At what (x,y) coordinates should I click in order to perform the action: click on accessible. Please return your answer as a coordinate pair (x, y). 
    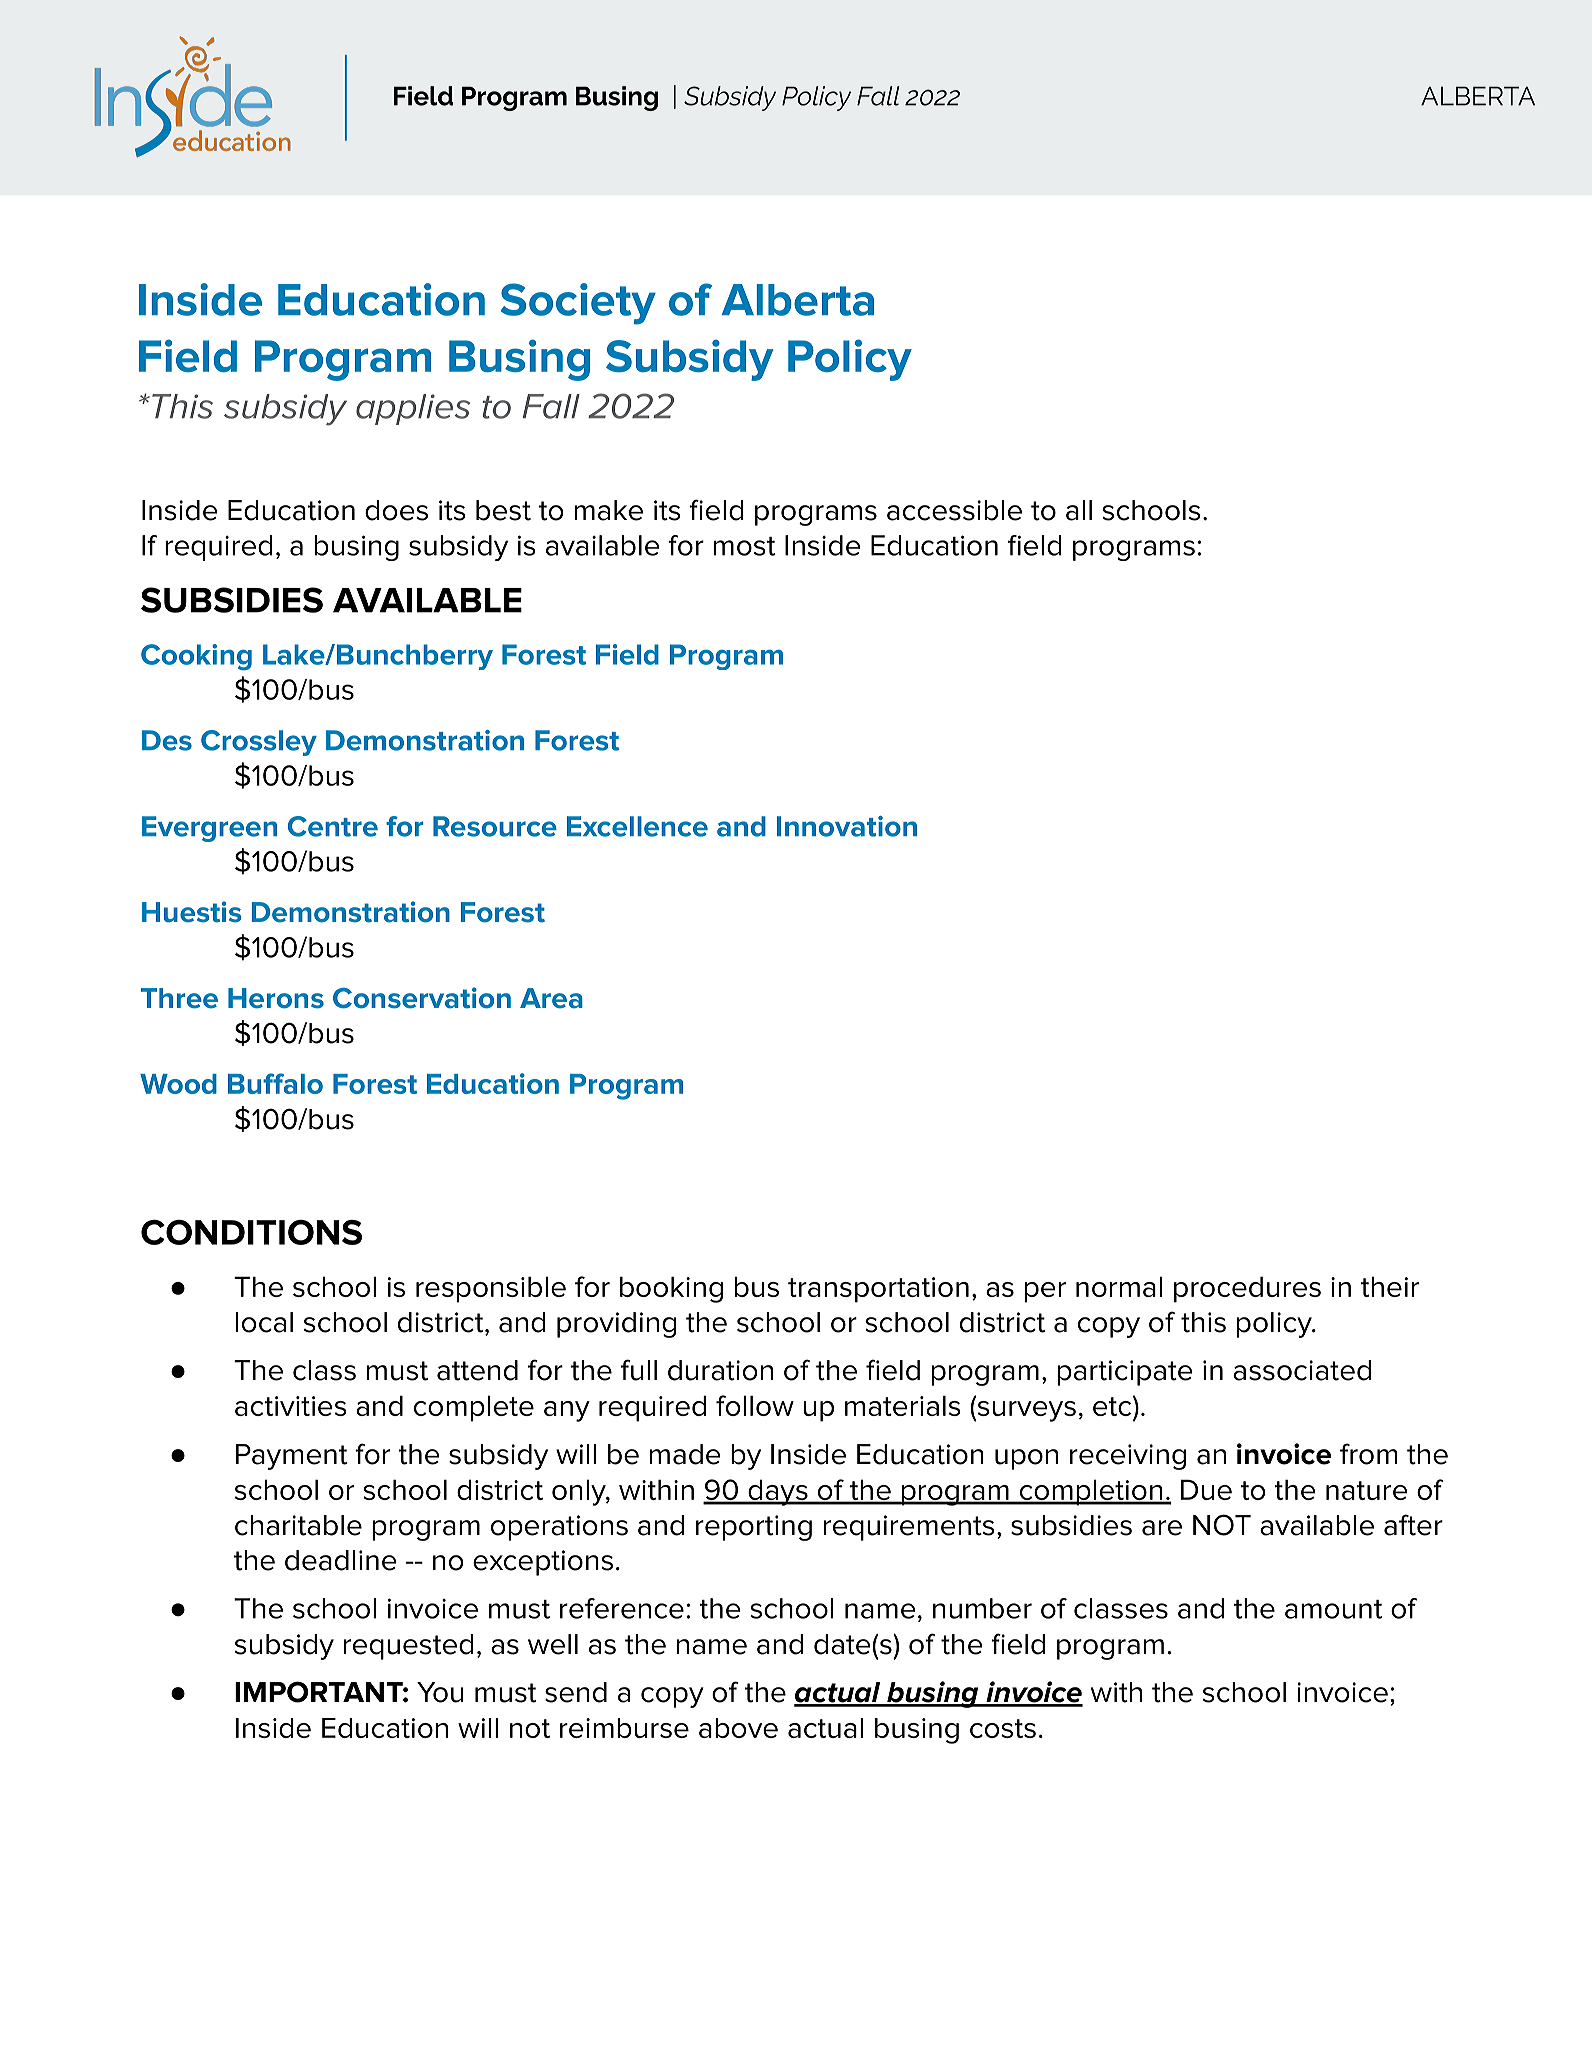
    Looking at the image, I should click on (954, 510).
